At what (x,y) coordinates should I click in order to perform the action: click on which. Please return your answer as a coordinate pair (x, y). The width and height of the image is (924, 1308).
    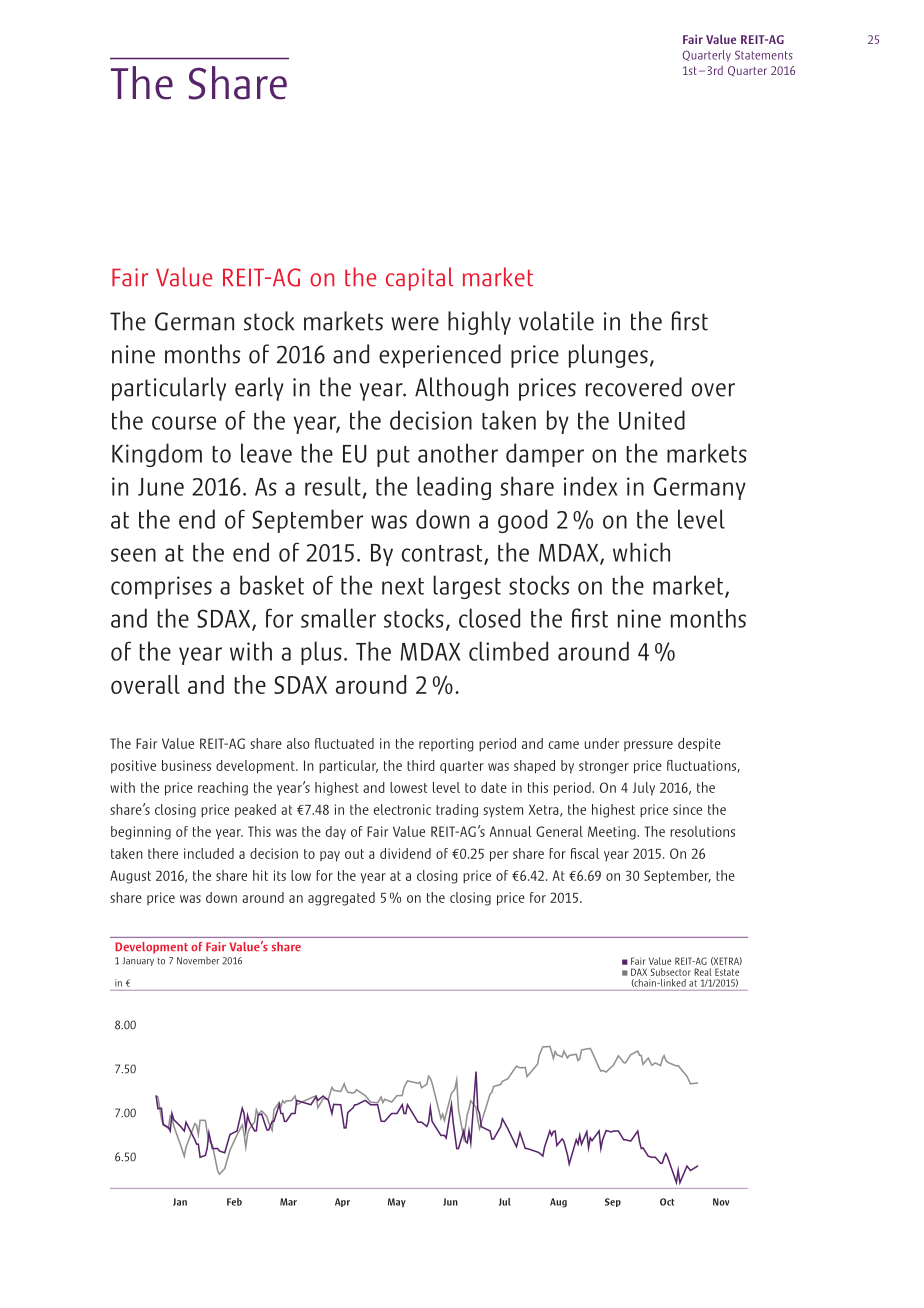
    Looking at the image, I should click on (641, 552).
